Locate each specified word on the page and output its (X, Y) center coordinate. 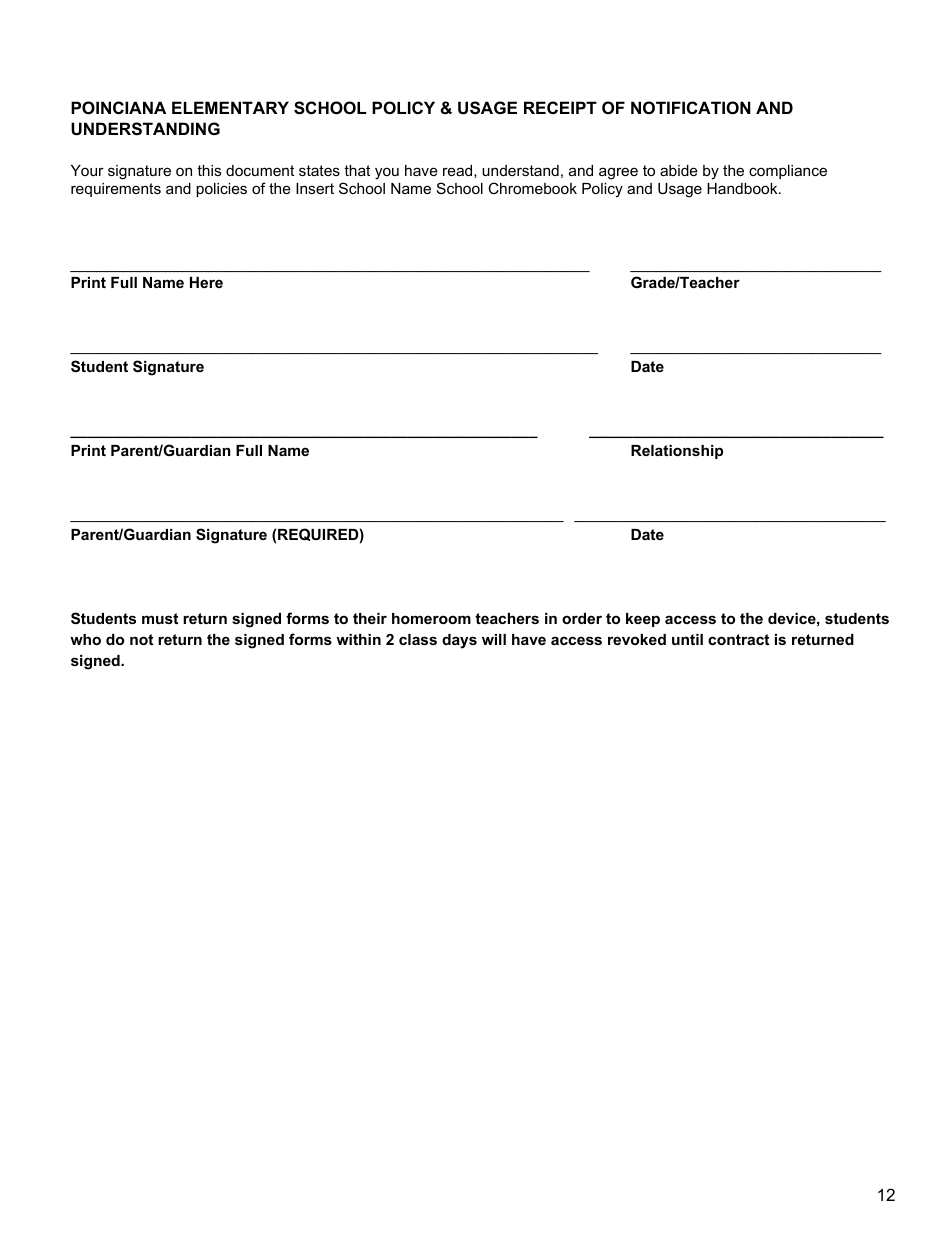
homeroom (431, 618)
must (160, 618)
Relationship (677, 452)
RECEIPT (560, 107)
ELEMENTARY (230, 107)
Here (206, 282)
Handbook (743, 188)
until (687, 639)
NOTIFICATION (691, 107)
